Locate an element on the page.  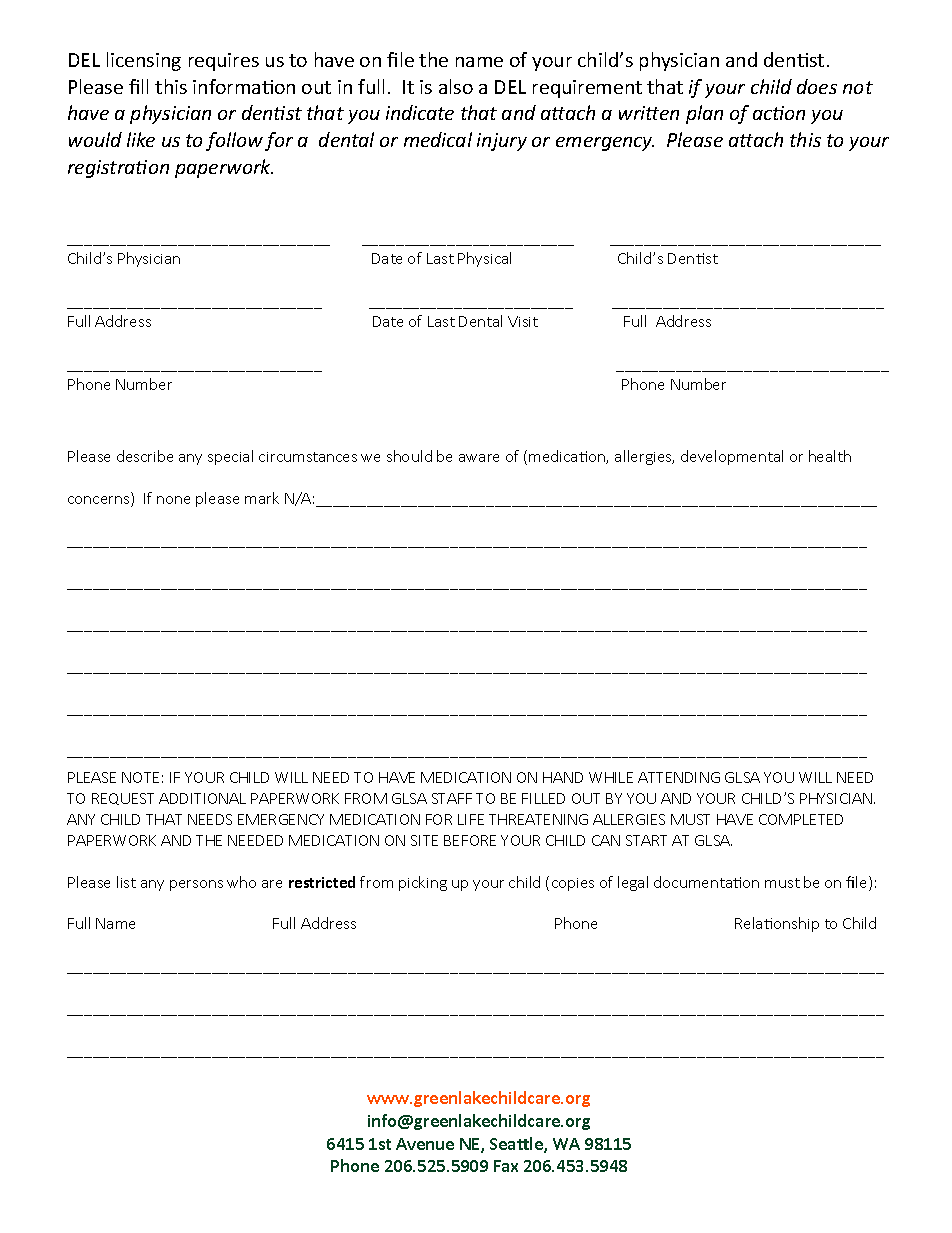
Fax is located at coordinates (506, 1166).
